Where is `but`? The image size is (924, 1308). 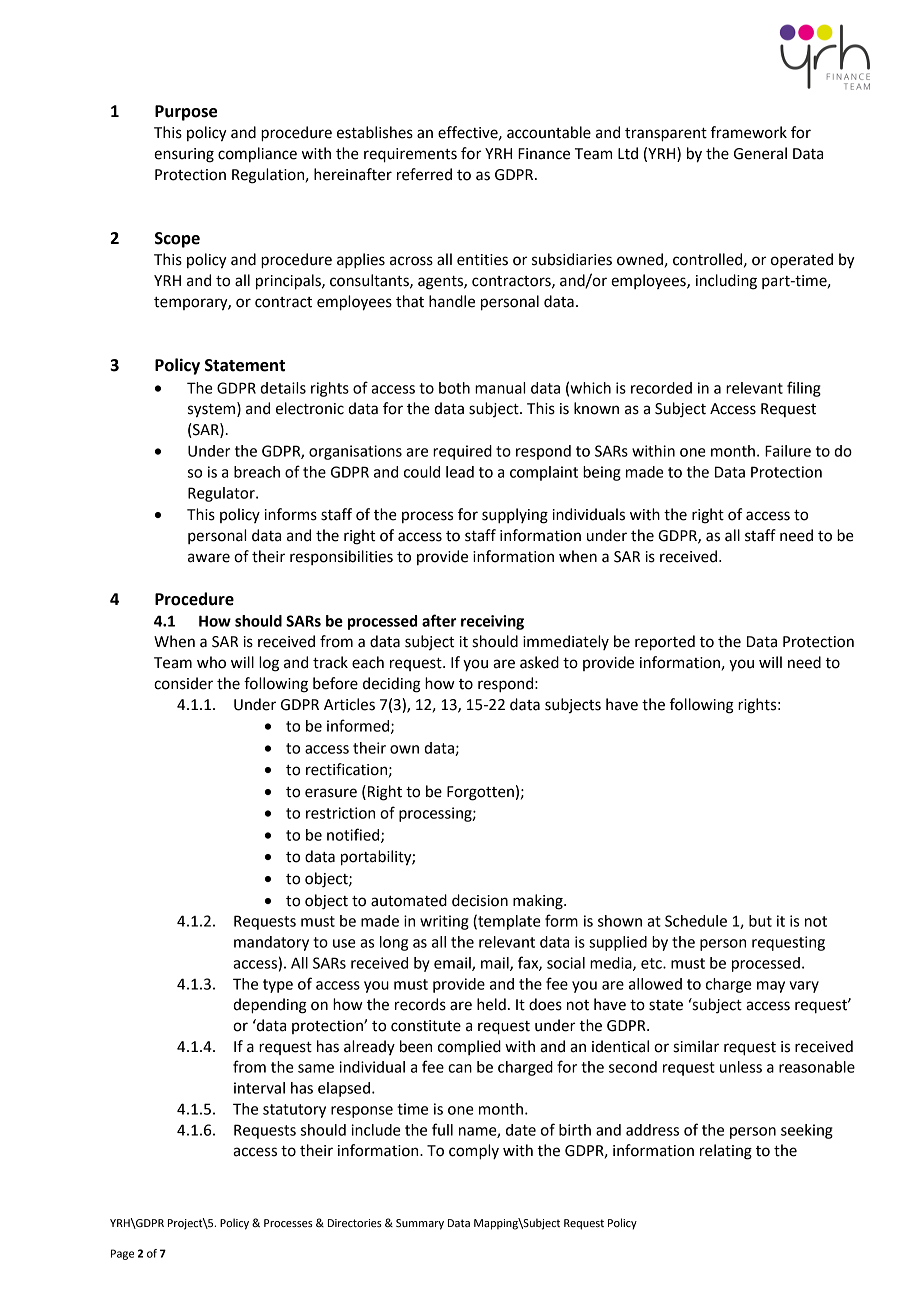 but is located at coordinates (760, 921).
